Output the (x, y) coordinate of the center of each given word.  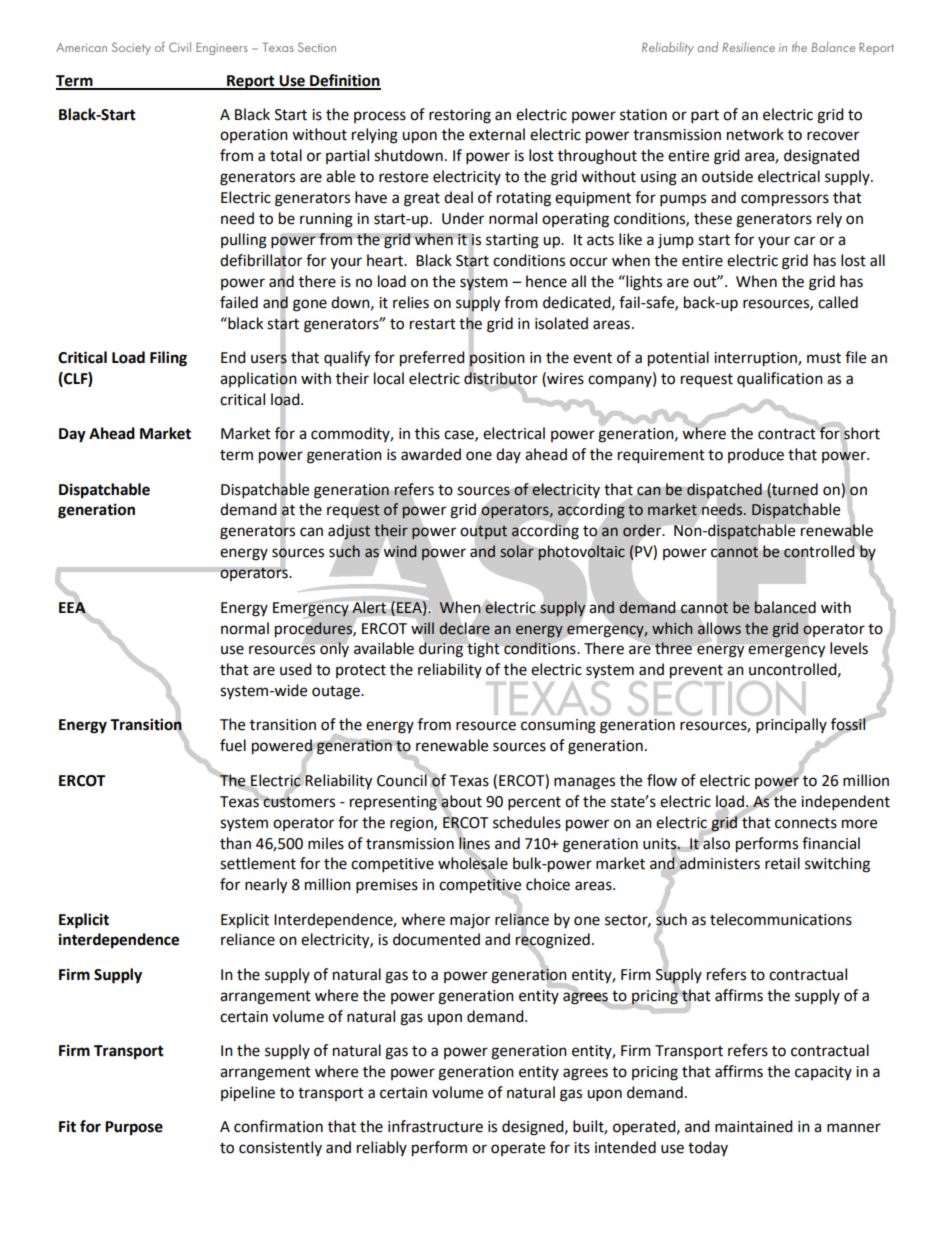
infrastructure (435, 1126)
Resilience (748, 47)
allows (719, 627)
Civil (180, 47)
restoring (460, 116)
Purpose (134, 1128)
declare (464, 627)
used (296, 669)
